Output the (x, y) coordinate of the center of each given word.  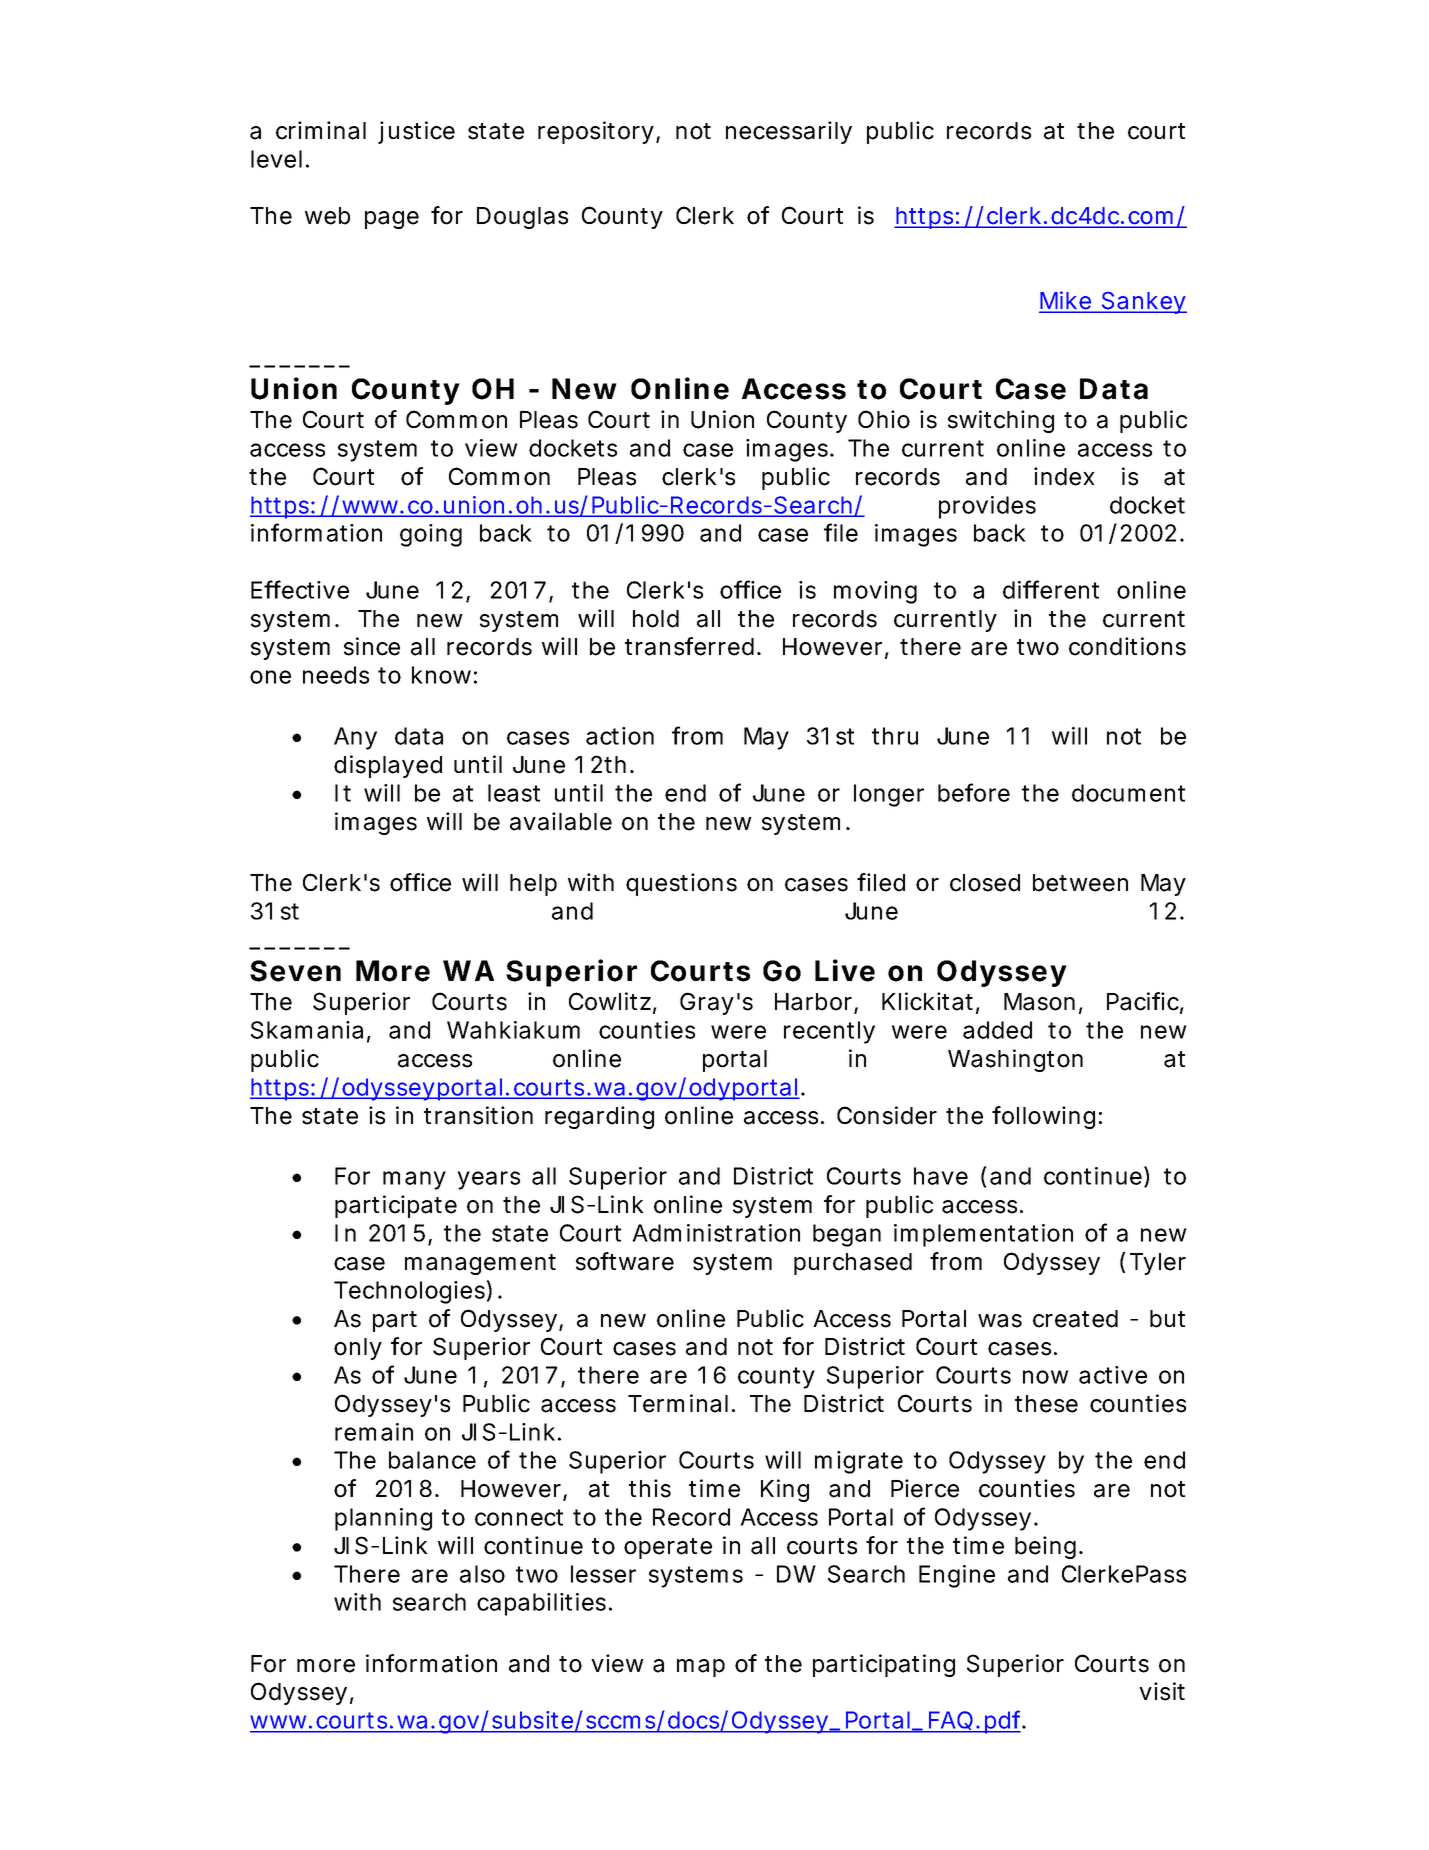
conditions (1127, 646)
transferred (692, 646)
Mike (1068, 301)
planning (383, 1519)
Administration (716, 1233)
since (372, 646)
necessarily (789, 132)
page (392, 220)
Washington (1015, 1060)
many (414, 1180)
